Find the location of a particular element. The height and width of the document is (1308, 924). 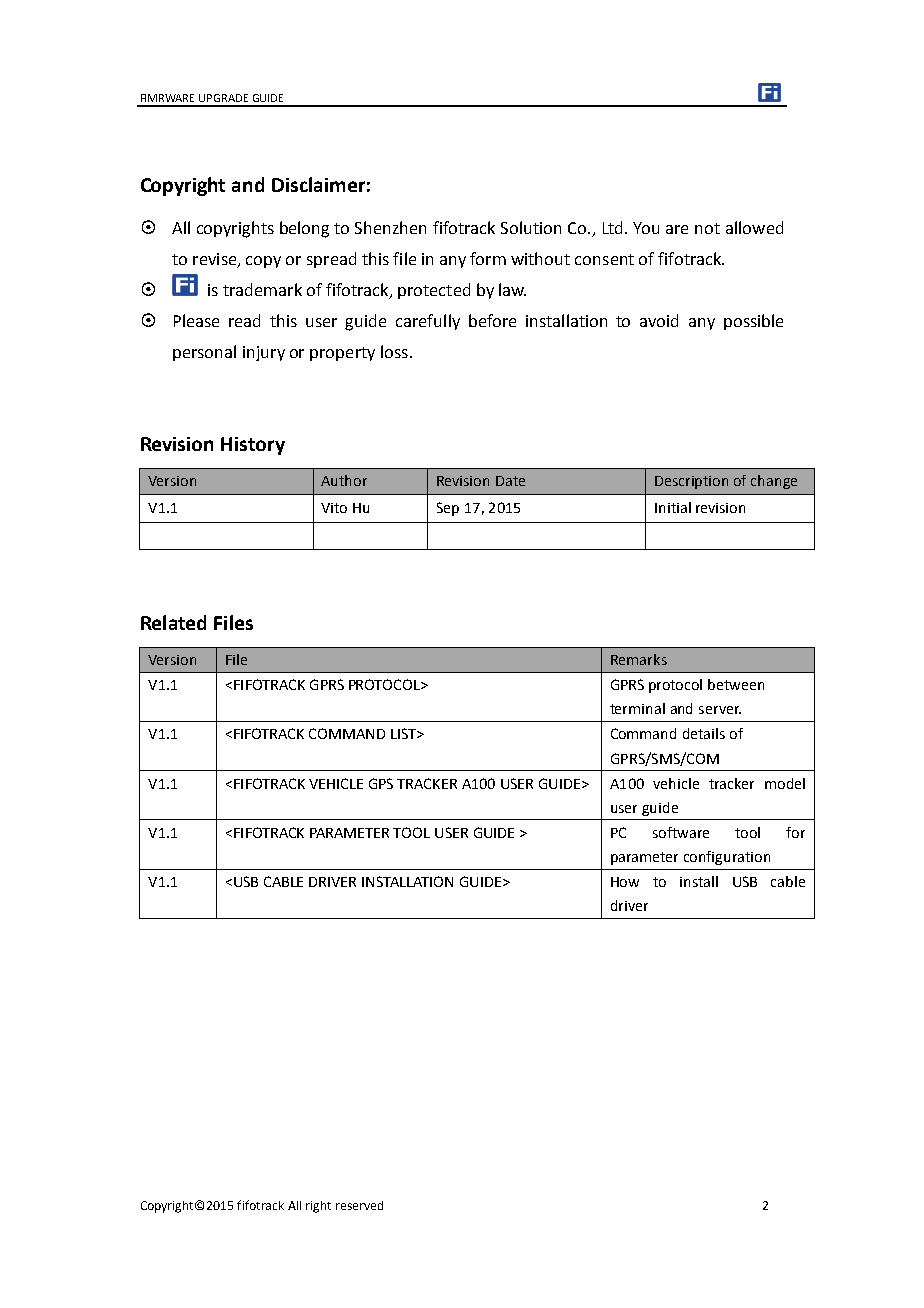

software is located at coordinates (681, 832).
